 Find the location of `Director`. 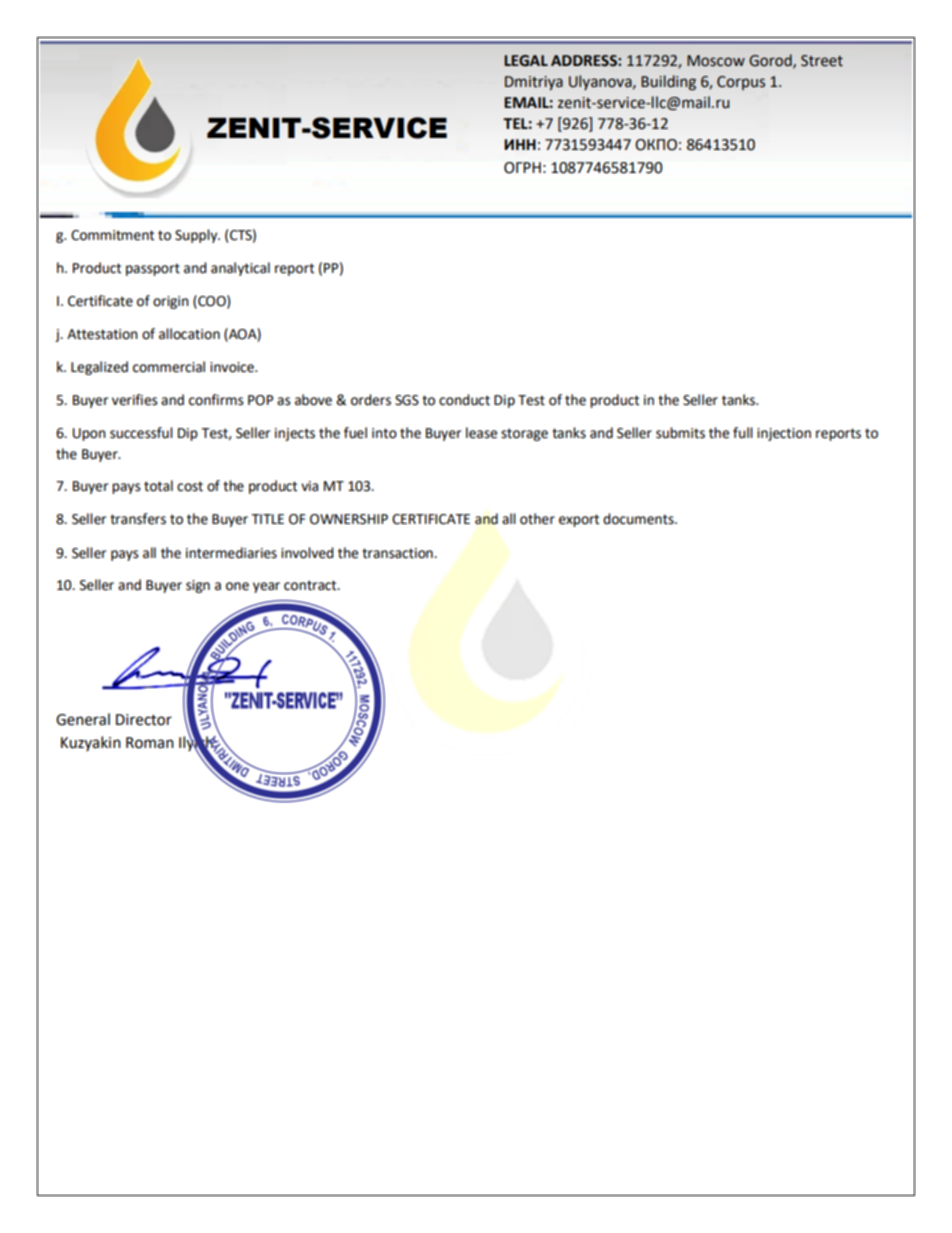

Director is located at coordinates (144, 720).
